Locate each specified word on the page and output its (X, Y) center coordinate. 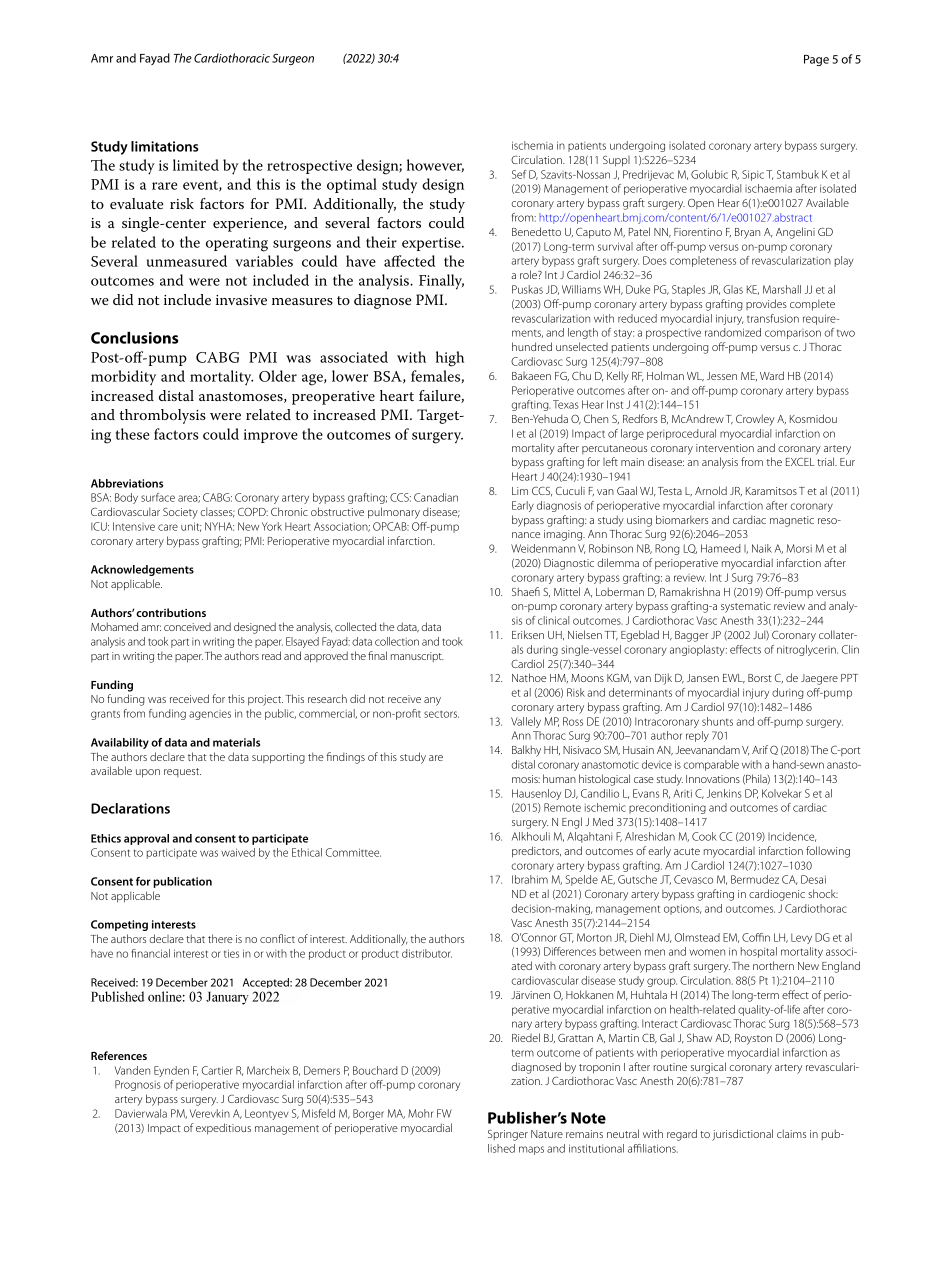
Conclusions (134, 337)
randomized (733, 332)
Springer (508, 1135)
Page (816, 60)
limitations (164, 146)
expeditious (223, 1129)
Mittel (567, 591)
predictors (536, 852)
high (450, 359)
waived (238, 852)
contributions (171, 612)
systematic (746, 607)
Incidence (792, 837)
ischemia (532, 145)
